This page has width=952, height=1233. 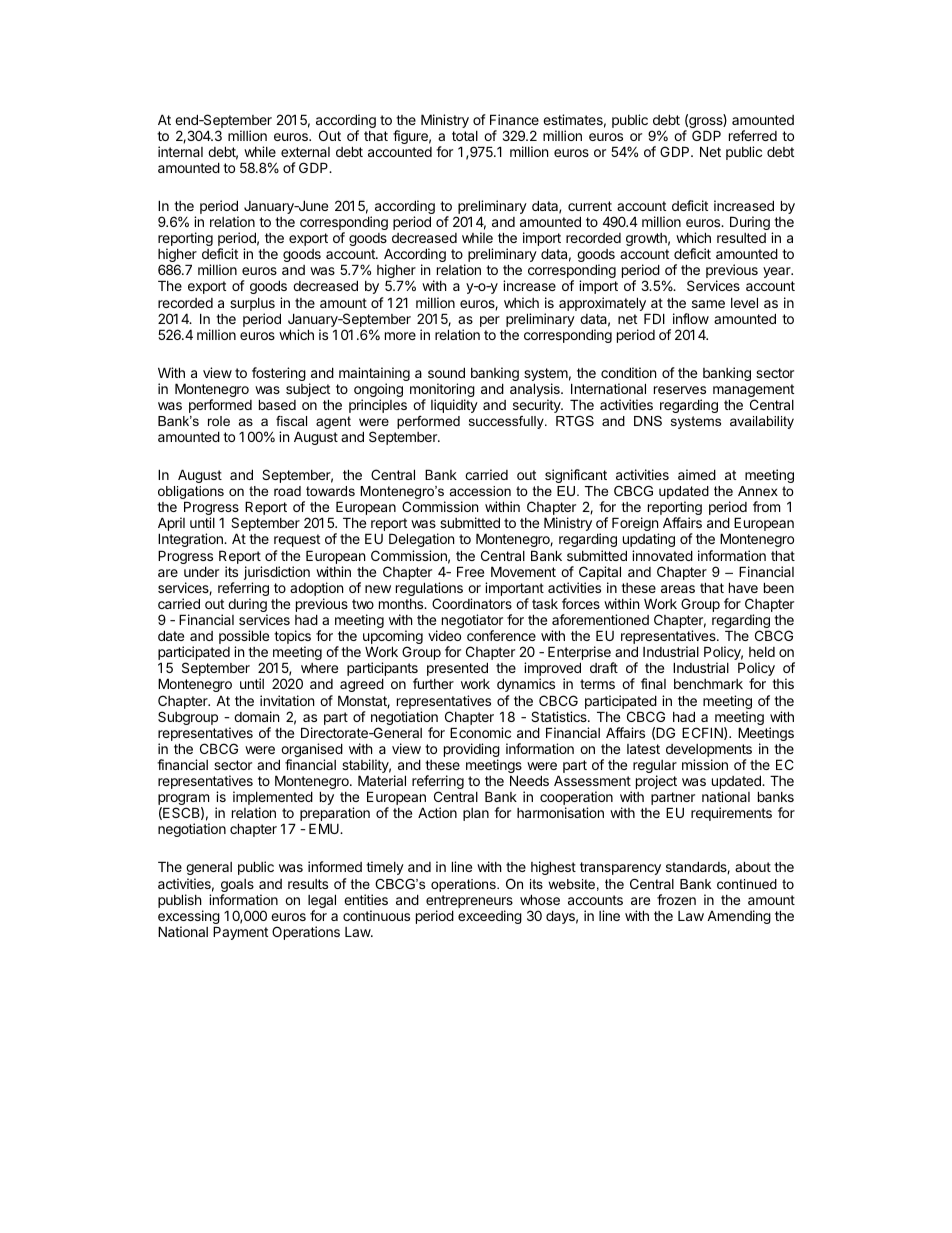 I want to click on referred, so click(x=753, y=135).
